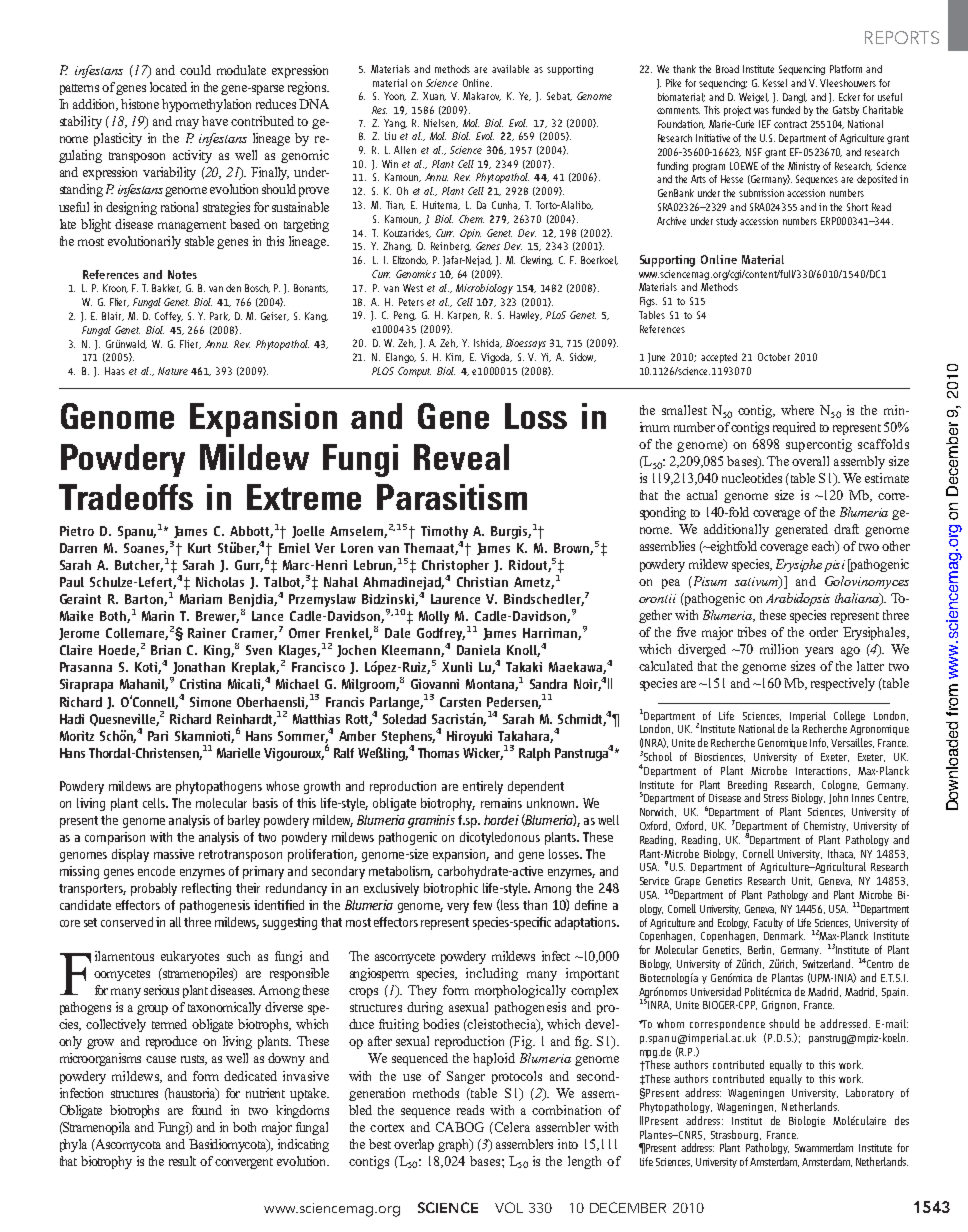 The image size is (968, 1232). What do you see at coordinates (168, 87) in the page?
I see `located` at bounding box center [168, 87].
